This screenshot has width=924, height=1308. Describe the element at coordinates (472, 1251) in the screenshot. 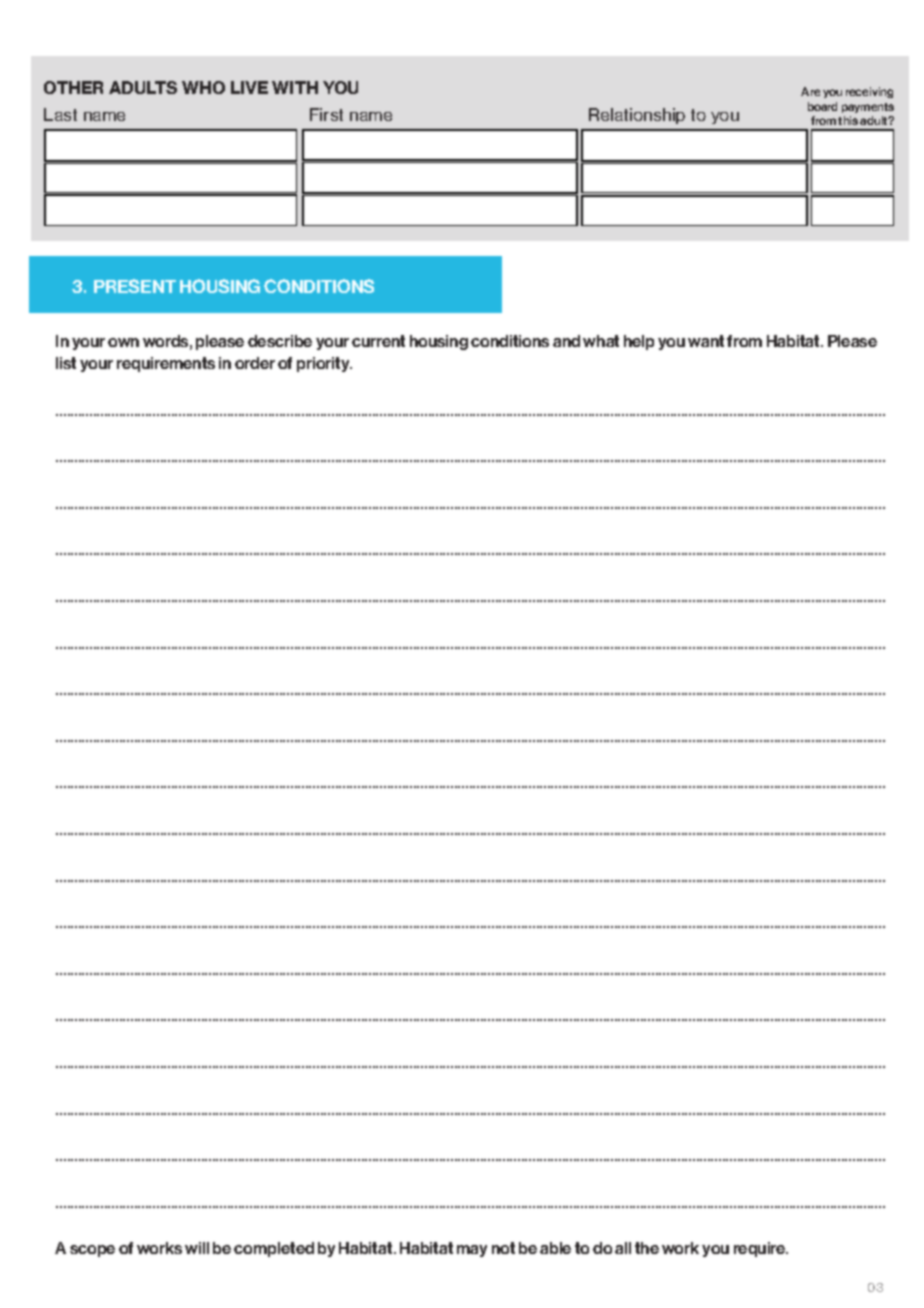

I see `may` at that location.
